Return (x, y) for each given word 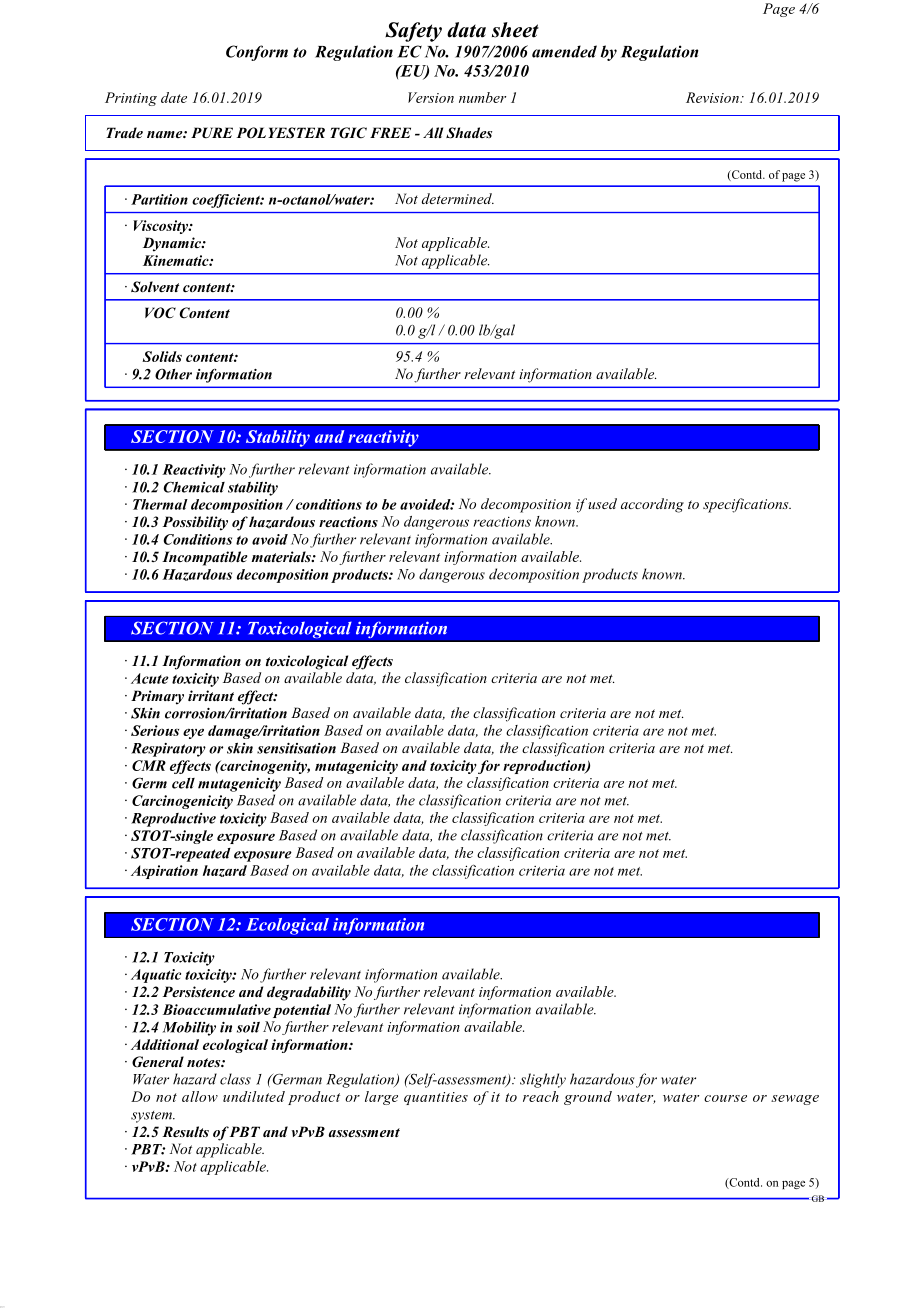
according (652, 505)
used (602, 503)
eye (193, 733)
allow (200, 1096)
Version (431, 97)
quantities (436, 1098)
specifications (747, 505)
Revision (713, 97)
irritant (211, 695)
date (174, 97)
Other (173, 374)
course (725, 1098)
